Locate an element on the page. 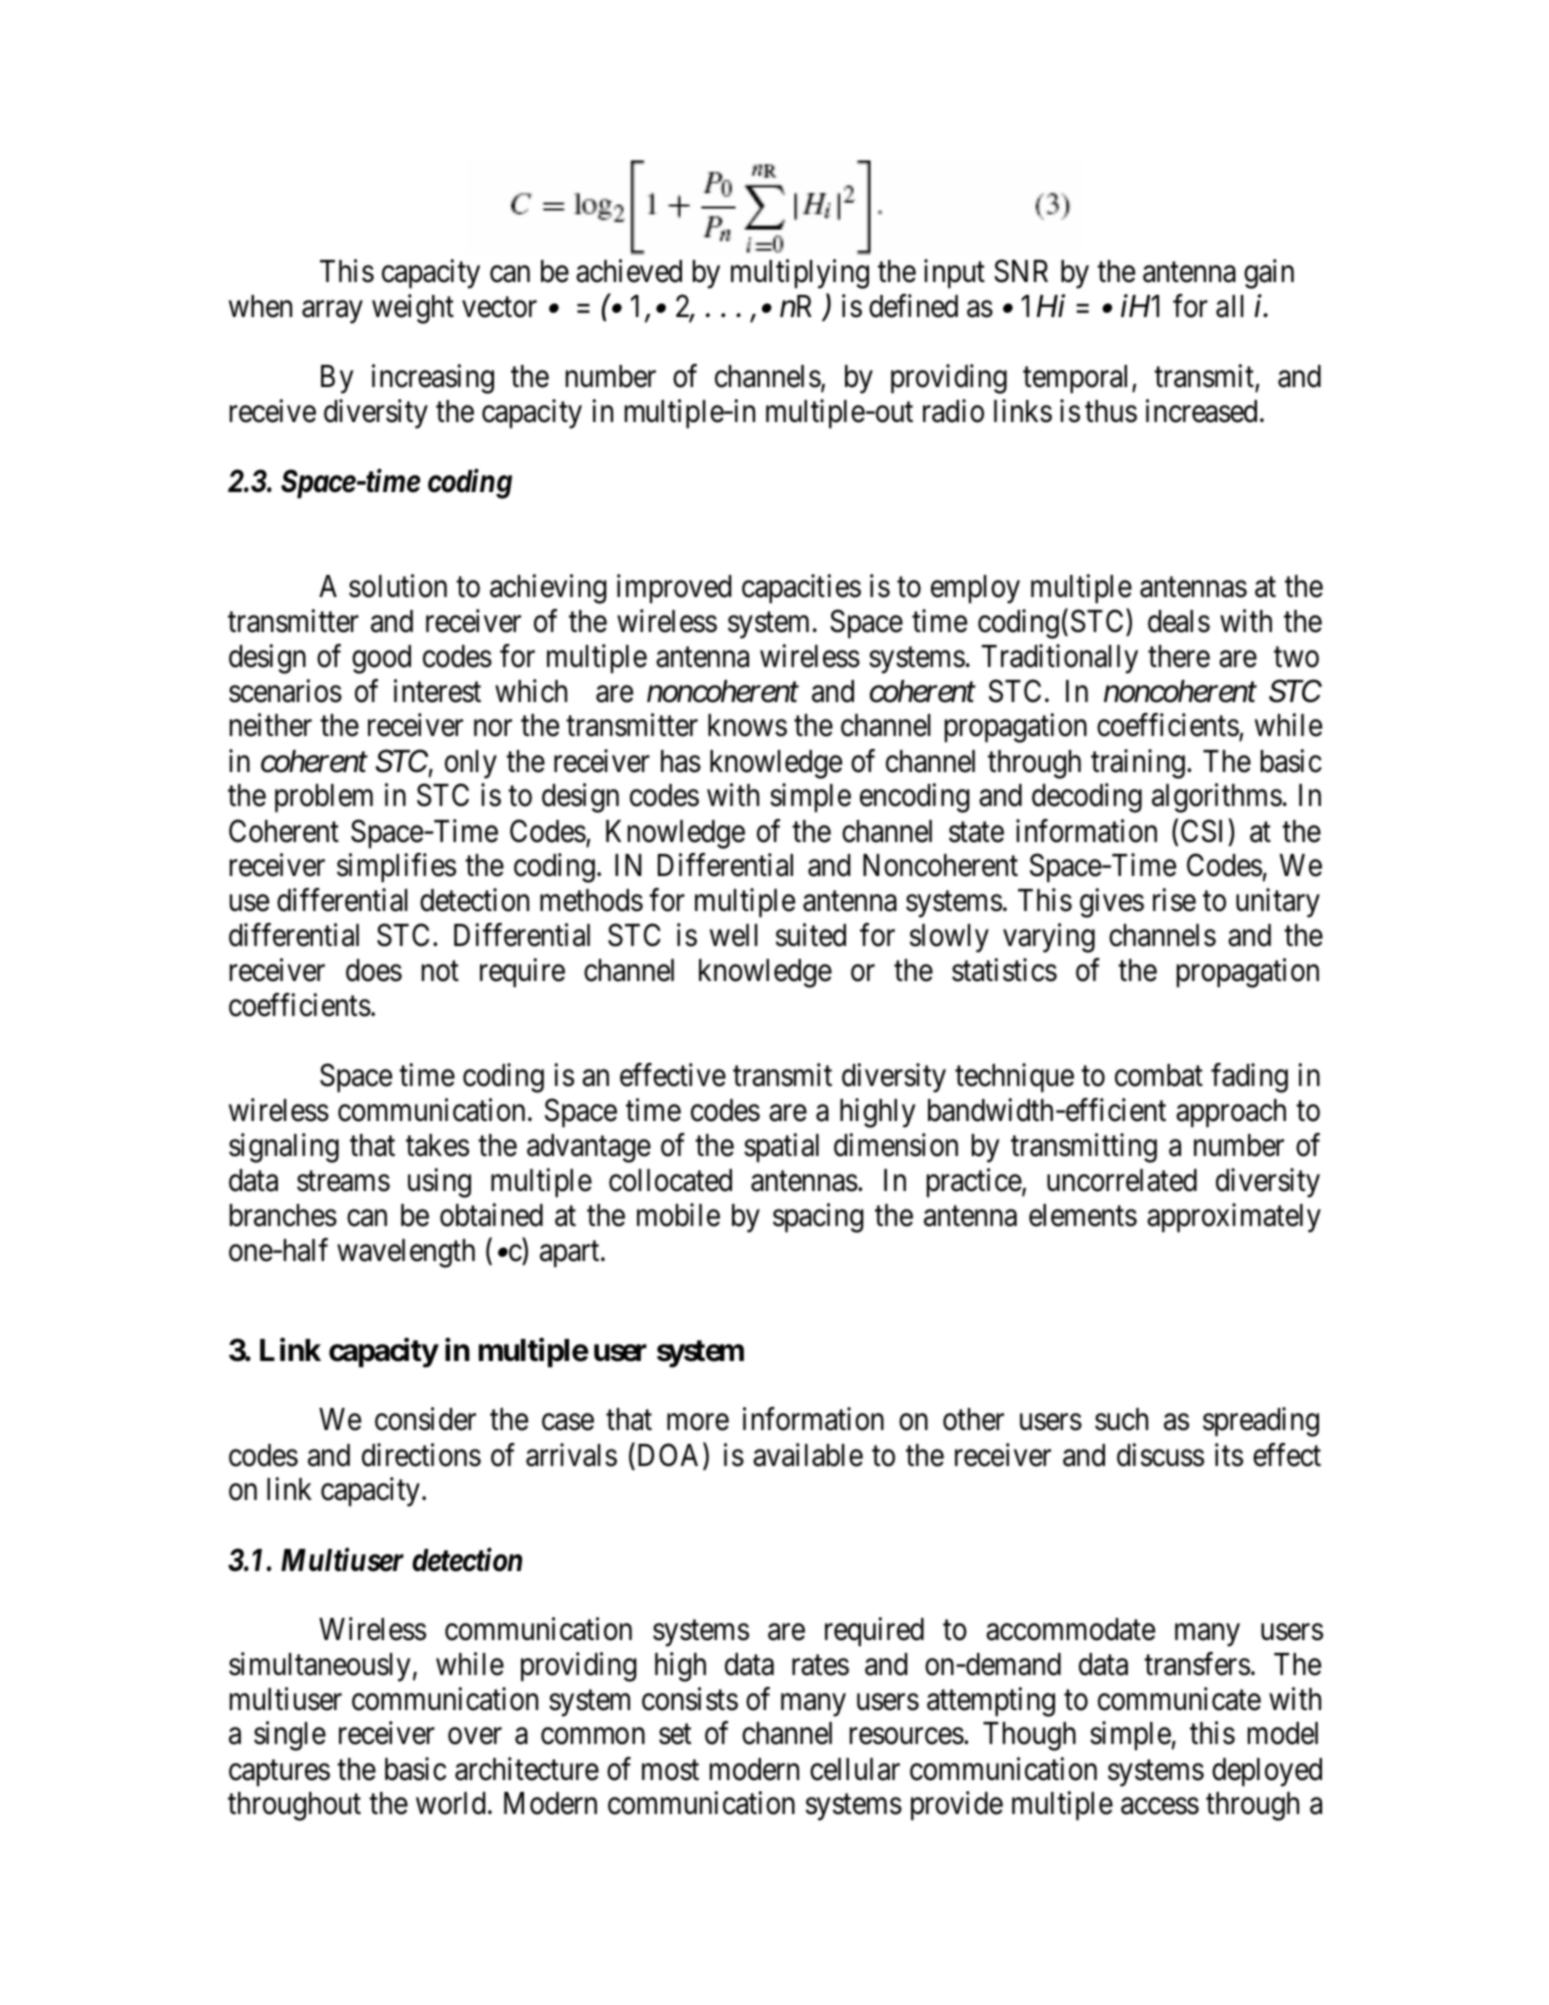 This image has height=2005, width=1549. multiplying is located at coordinates (800, 274).
